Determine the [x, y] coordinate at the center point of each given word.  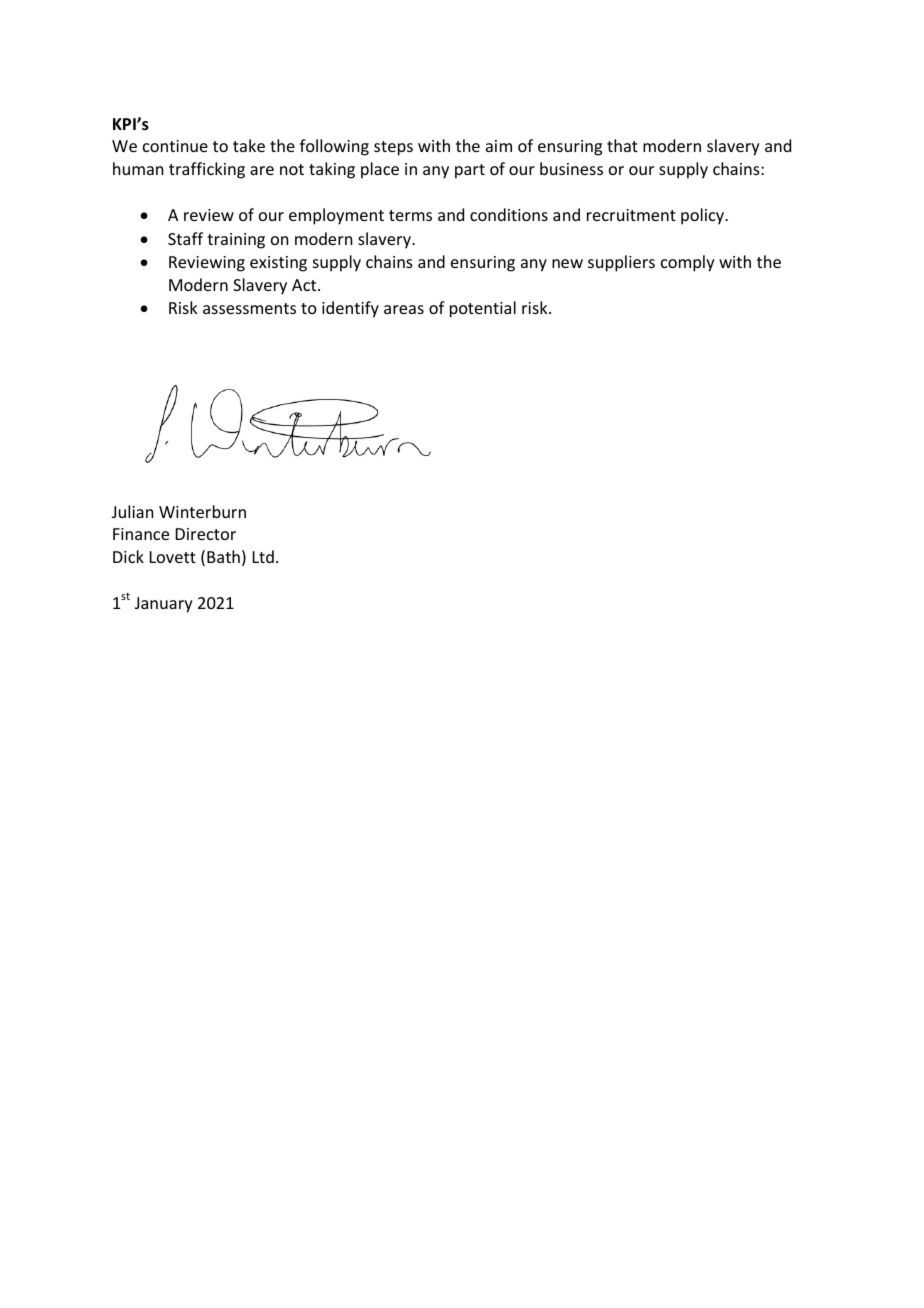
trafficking [207, 170]
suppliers [621, 263]
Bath [223, 556]
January [164, 605]
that [622, 145]
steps [393, 148]
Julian [132, 511]
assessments [249, 308]
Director [206, 534]
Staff [185, 238]
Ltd [263, 556]
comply [688, 263]
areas [404, 309]
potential [483, 309]
